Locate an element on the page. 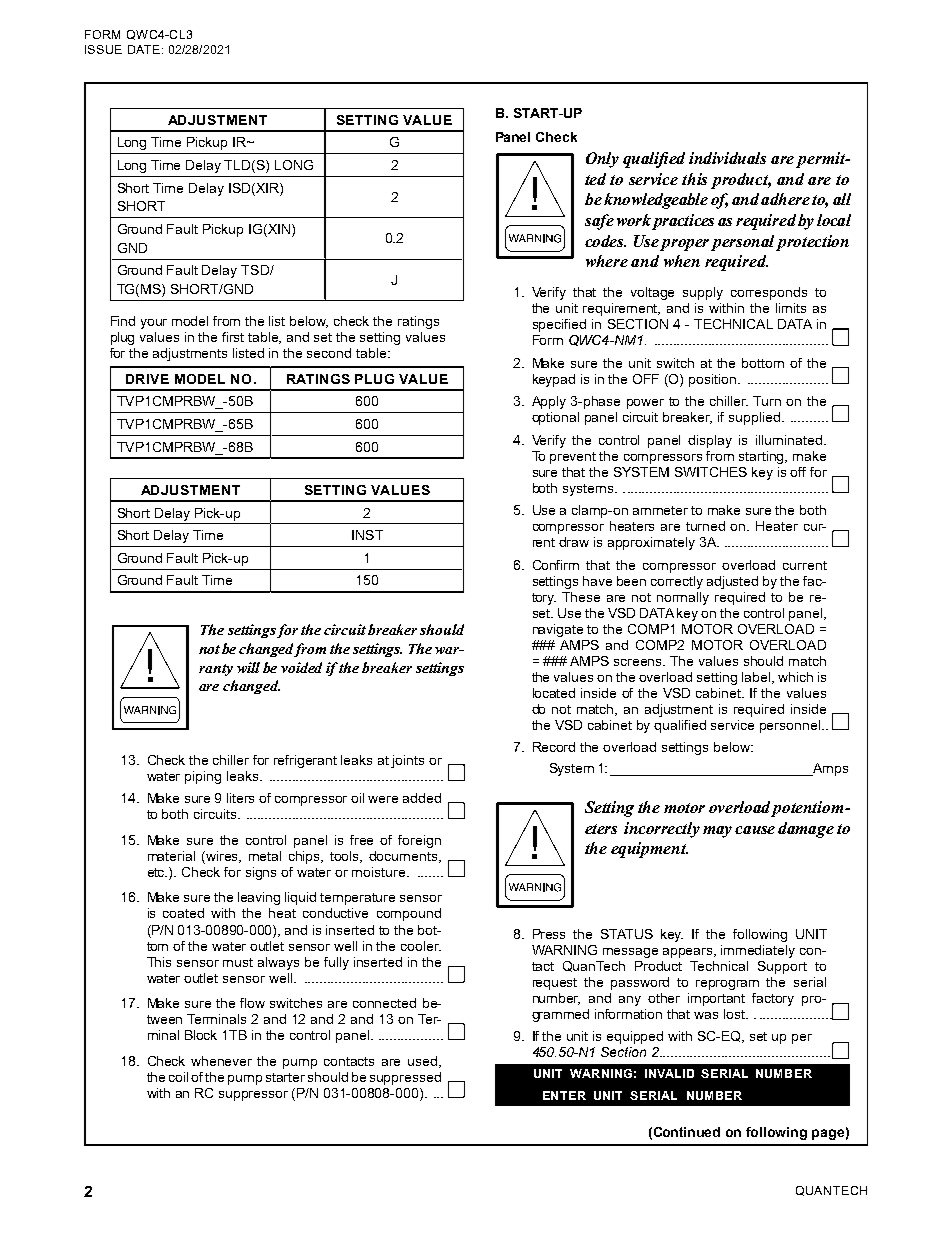 This page has width=952, height=1233. your is located at coordinates (154, 324).
